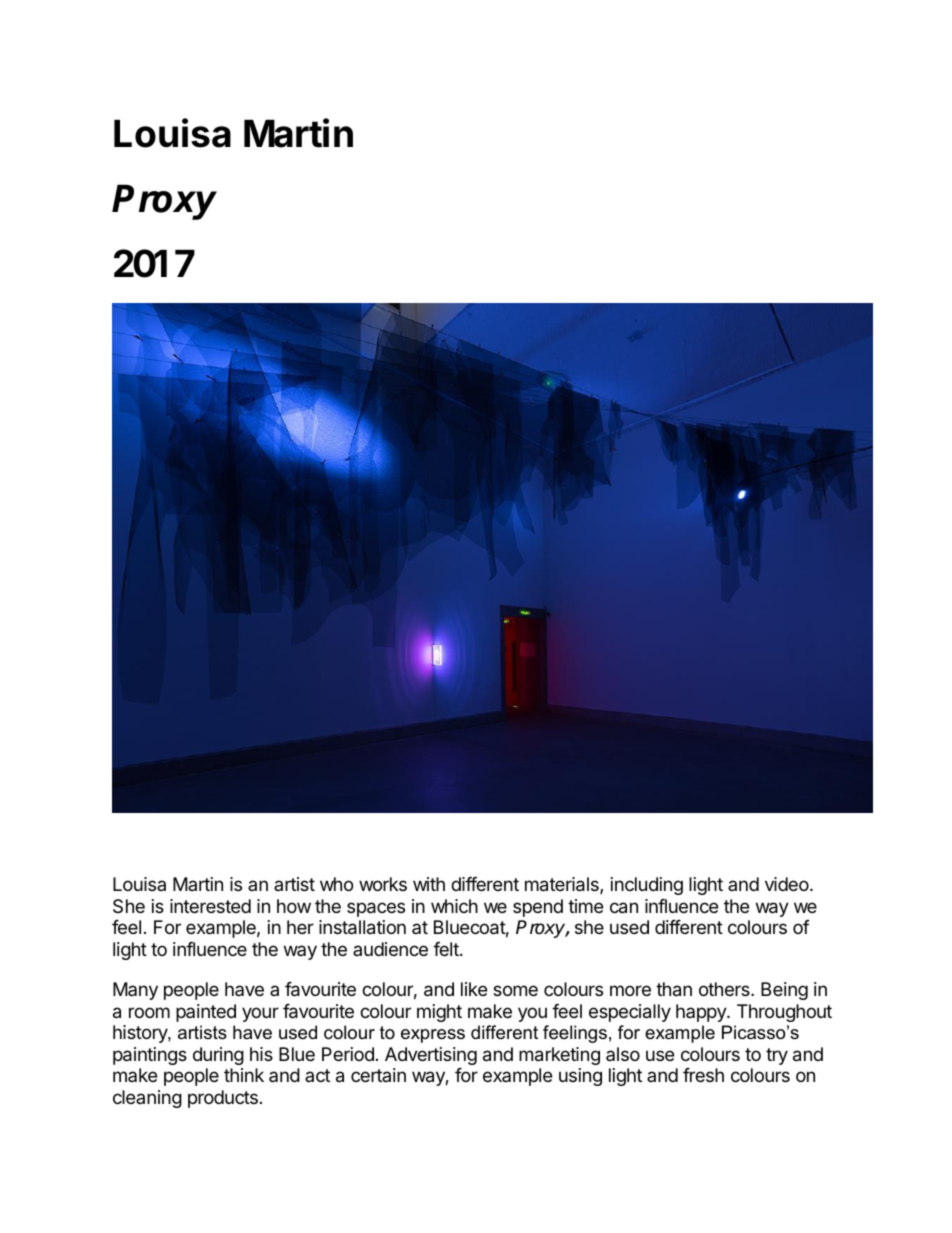 The width and height of the screenshot is (952, 1233). I want to click on interested, so click(210, 906).
